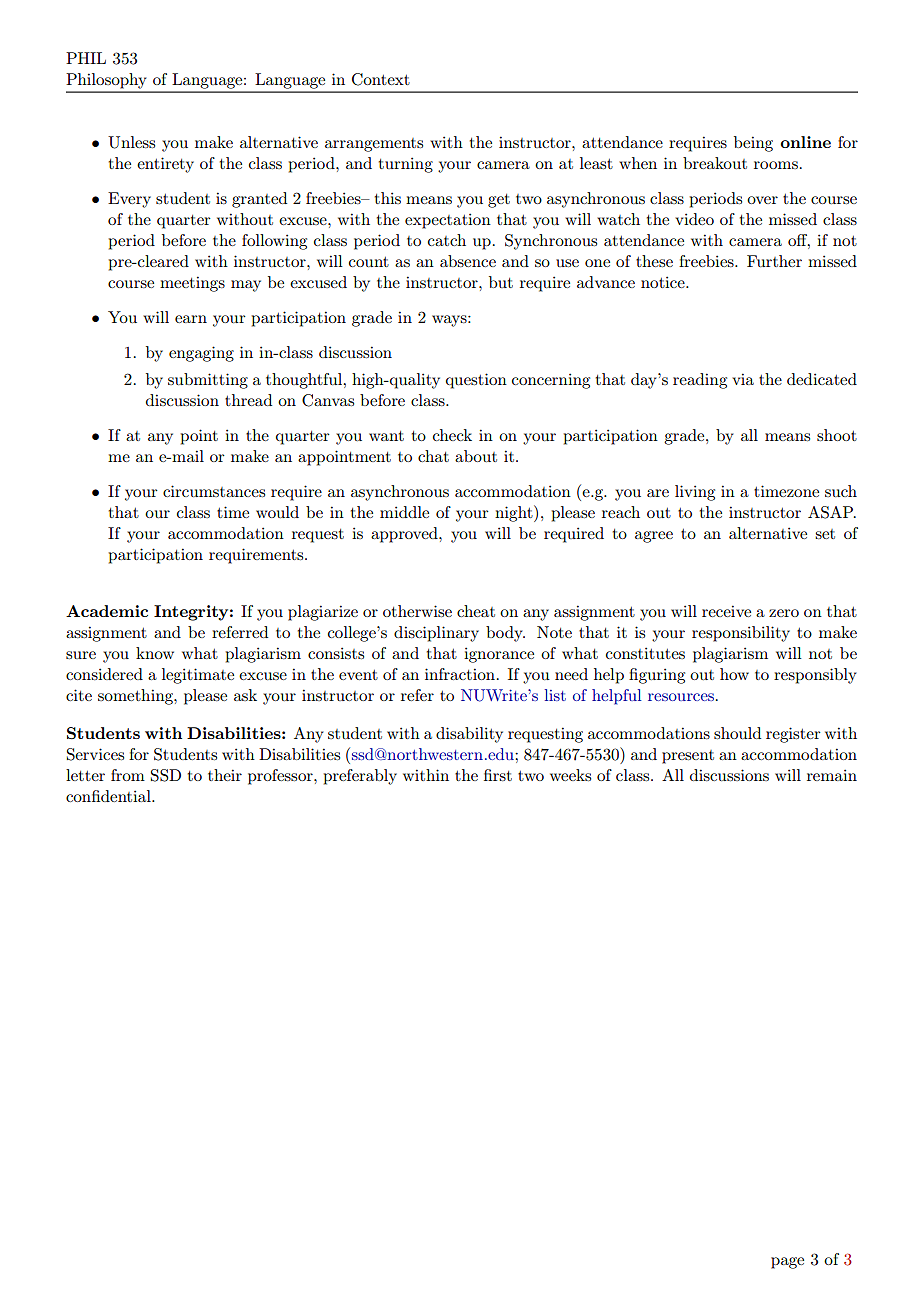  Describe the element at coordinates (191, 319) in the screenshot. I see `earn` at that location.
